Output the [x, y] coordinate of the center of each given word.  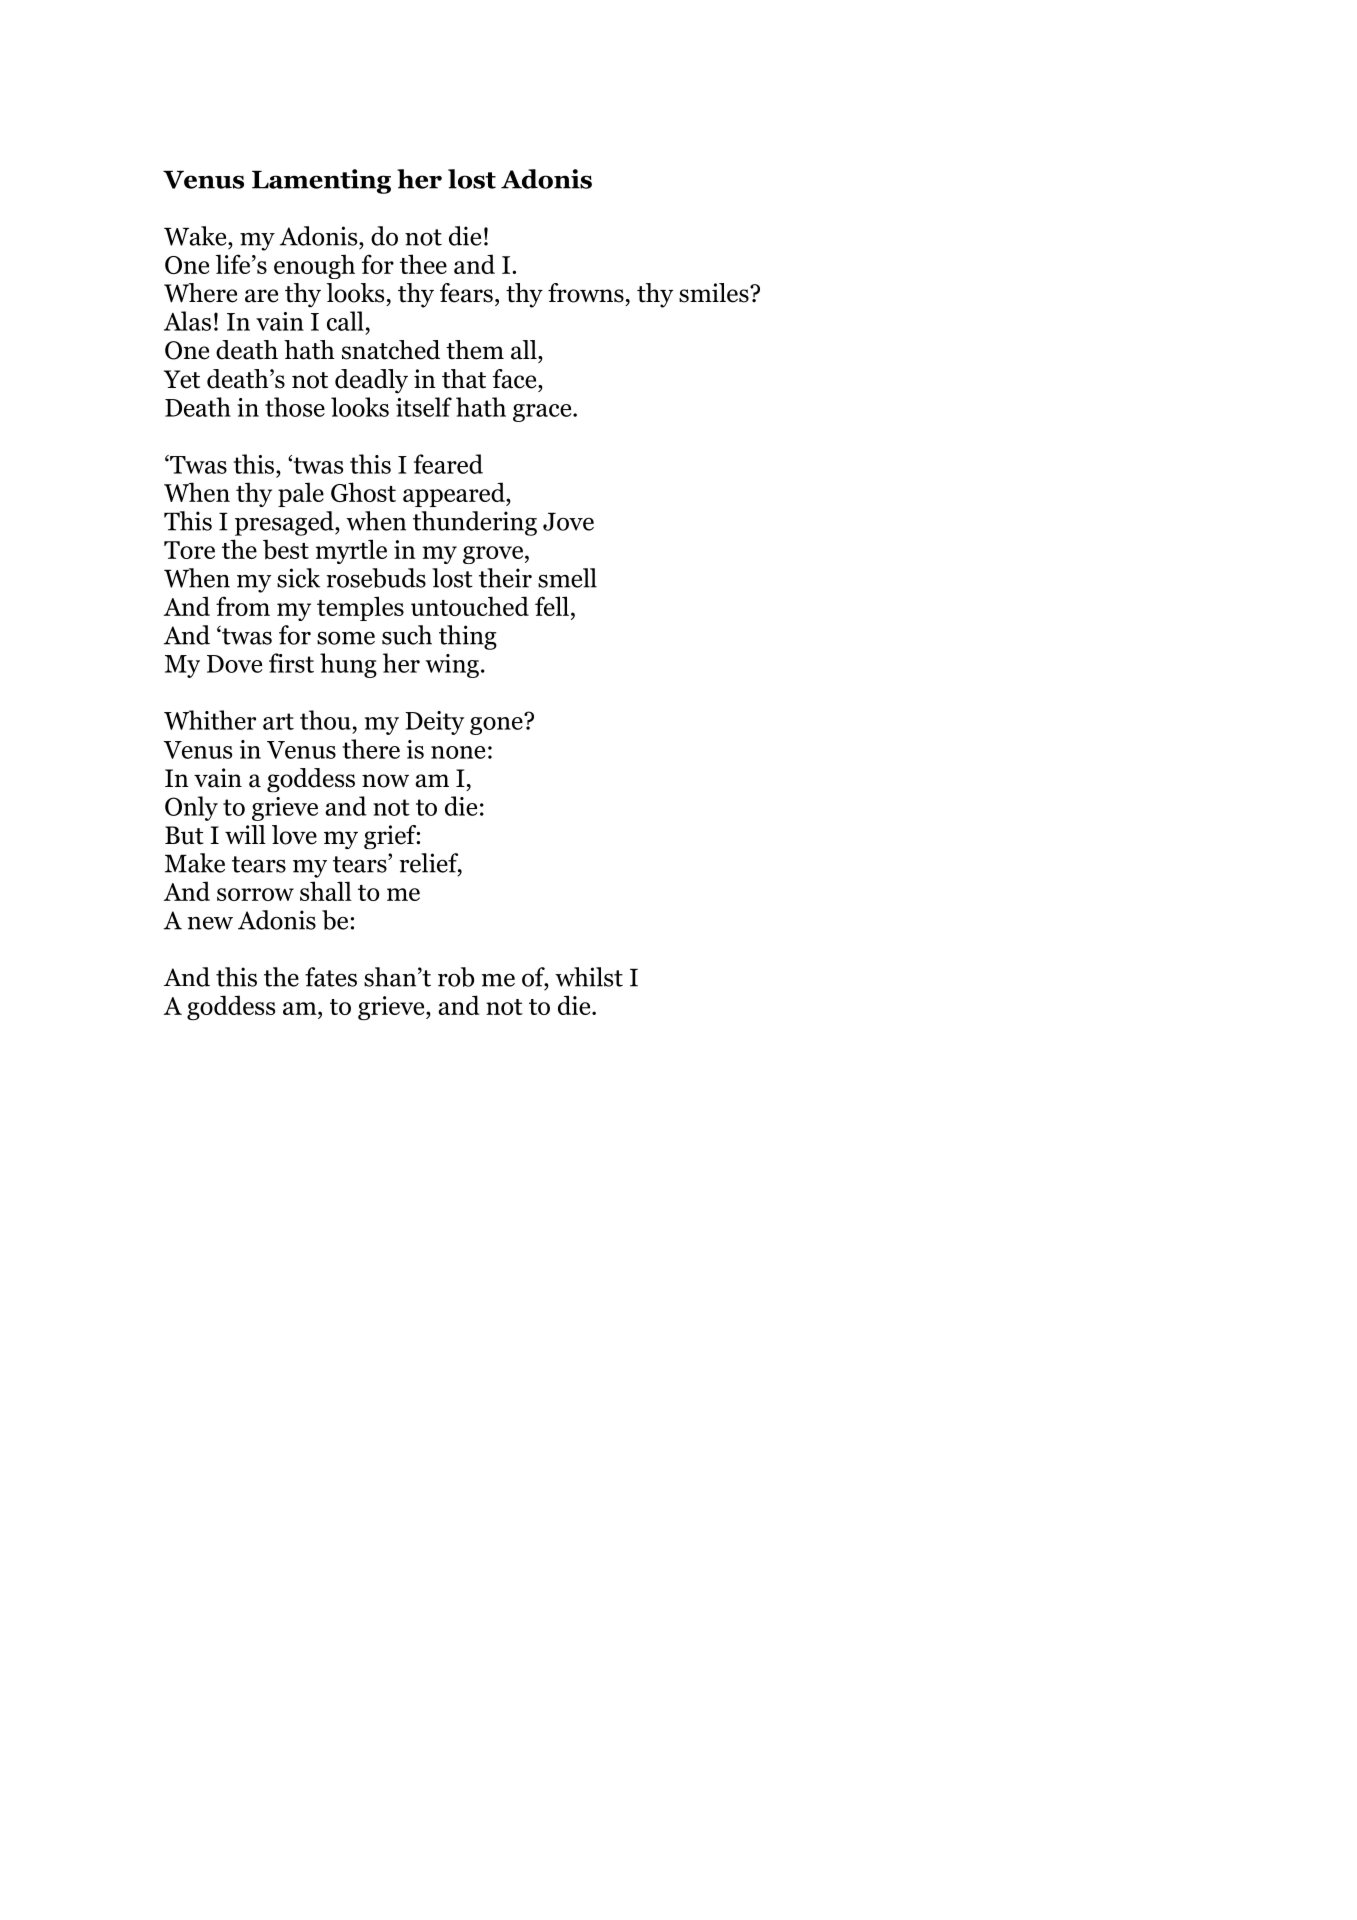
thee [423, 264]
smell [567, 578]
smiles [715, 293]
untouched [470, 606]
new [210, 923]
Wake [196, 236]
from [243, 606]
